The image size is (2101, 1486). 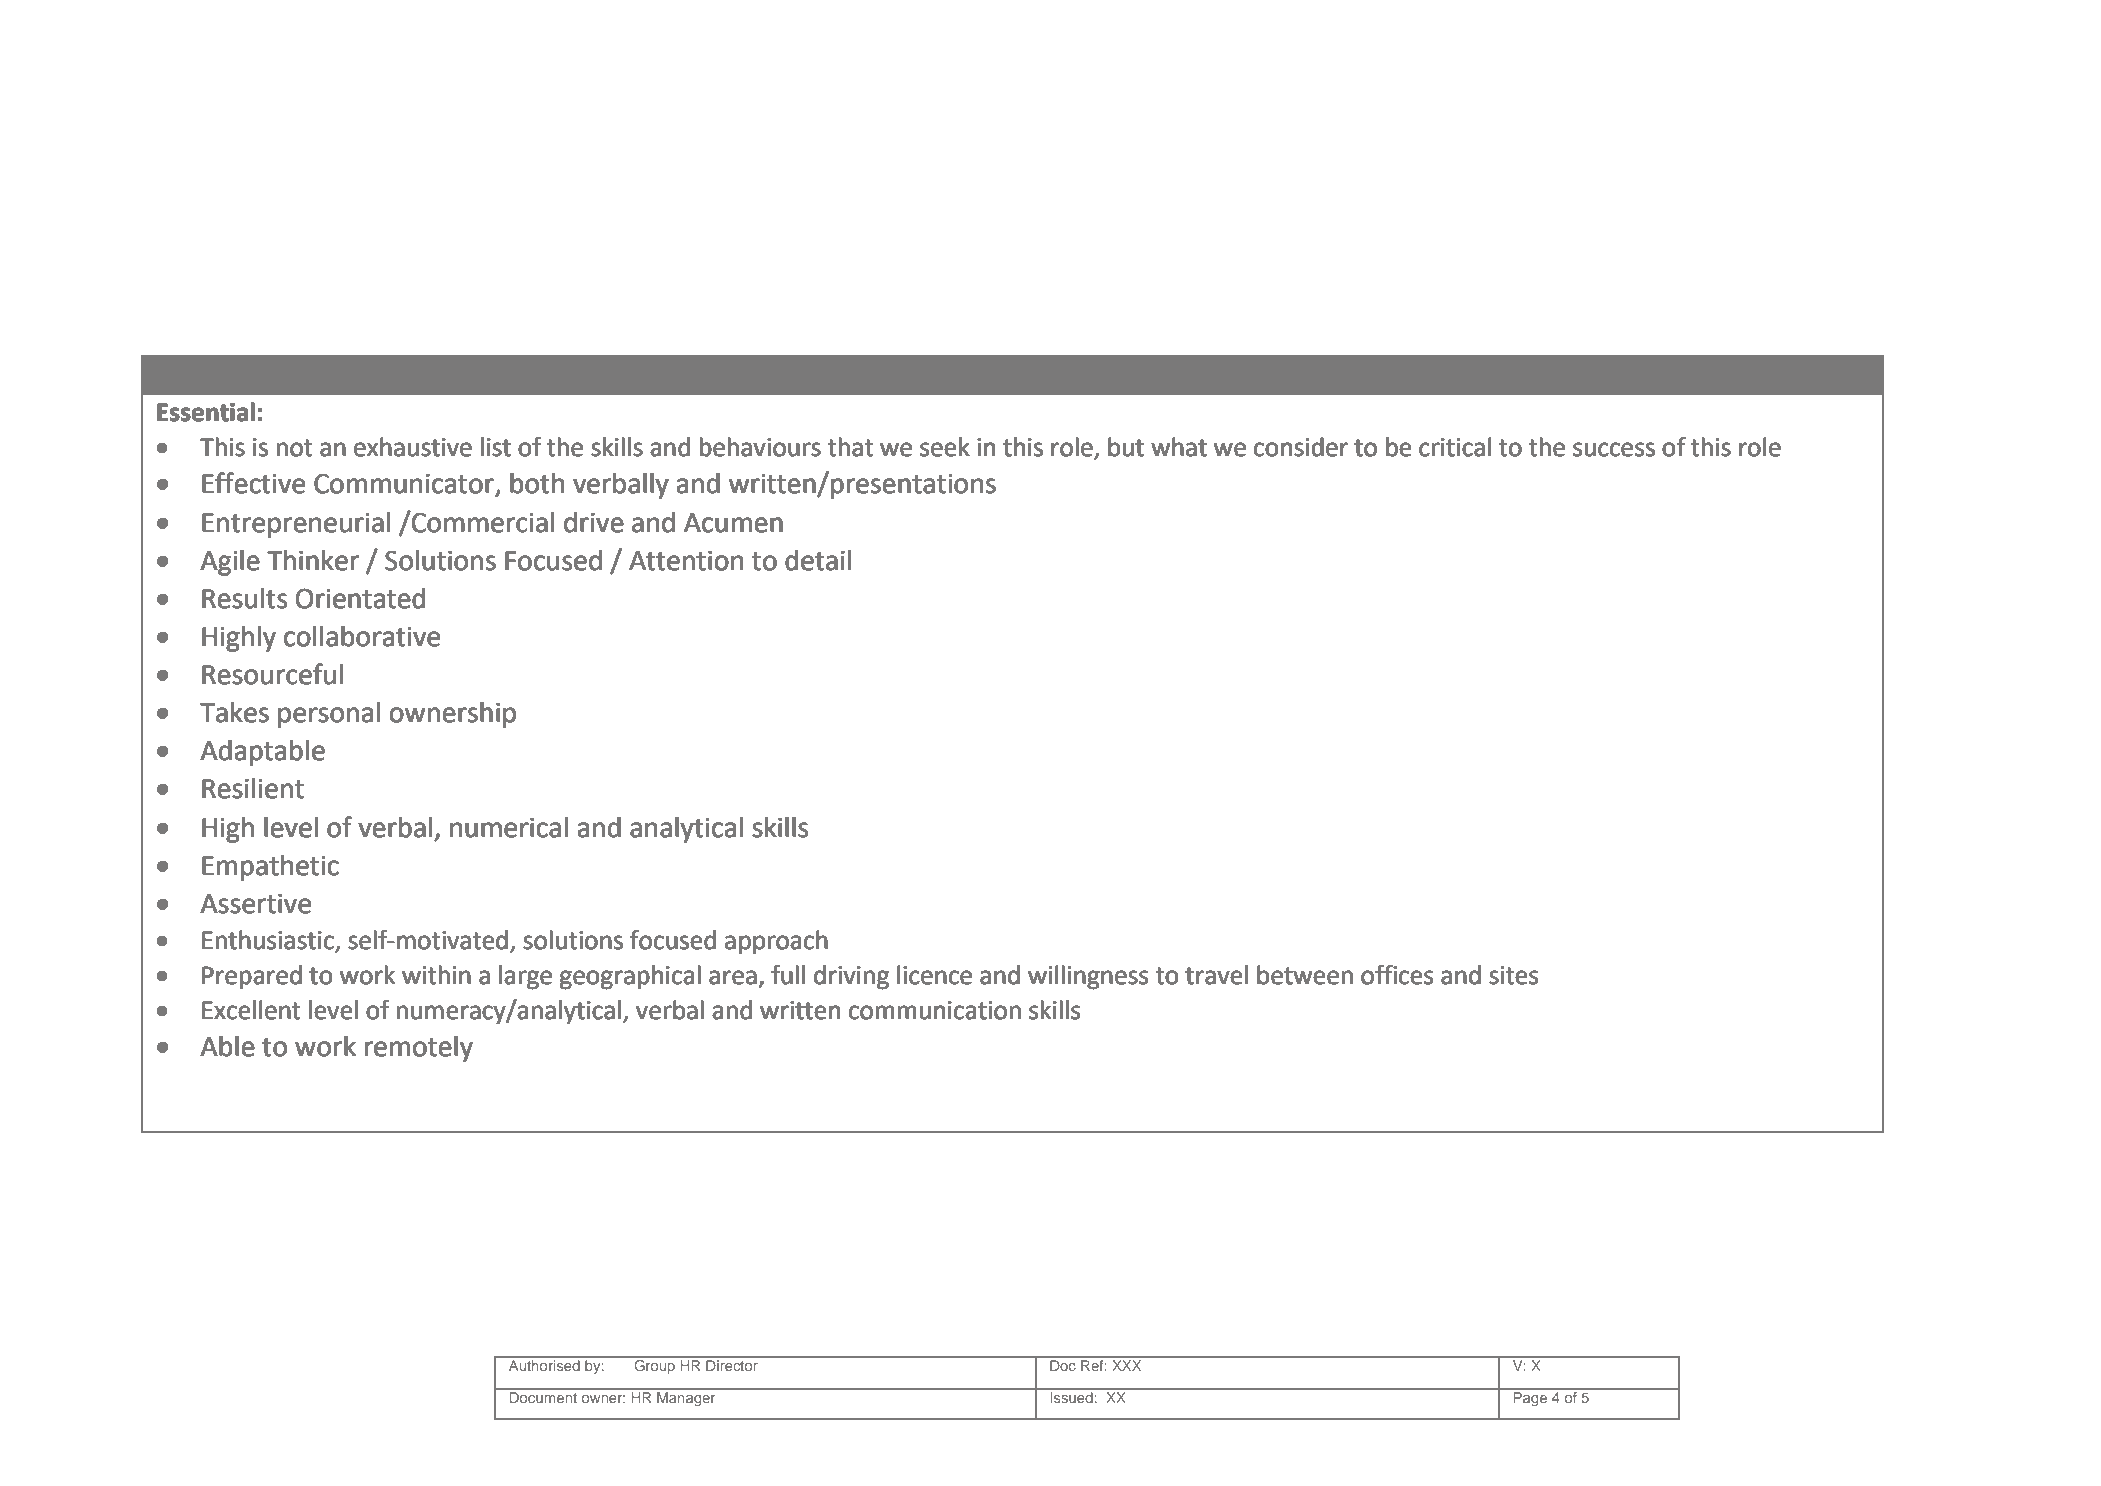 I want to click on numerical, so click(x=509, y=827).
